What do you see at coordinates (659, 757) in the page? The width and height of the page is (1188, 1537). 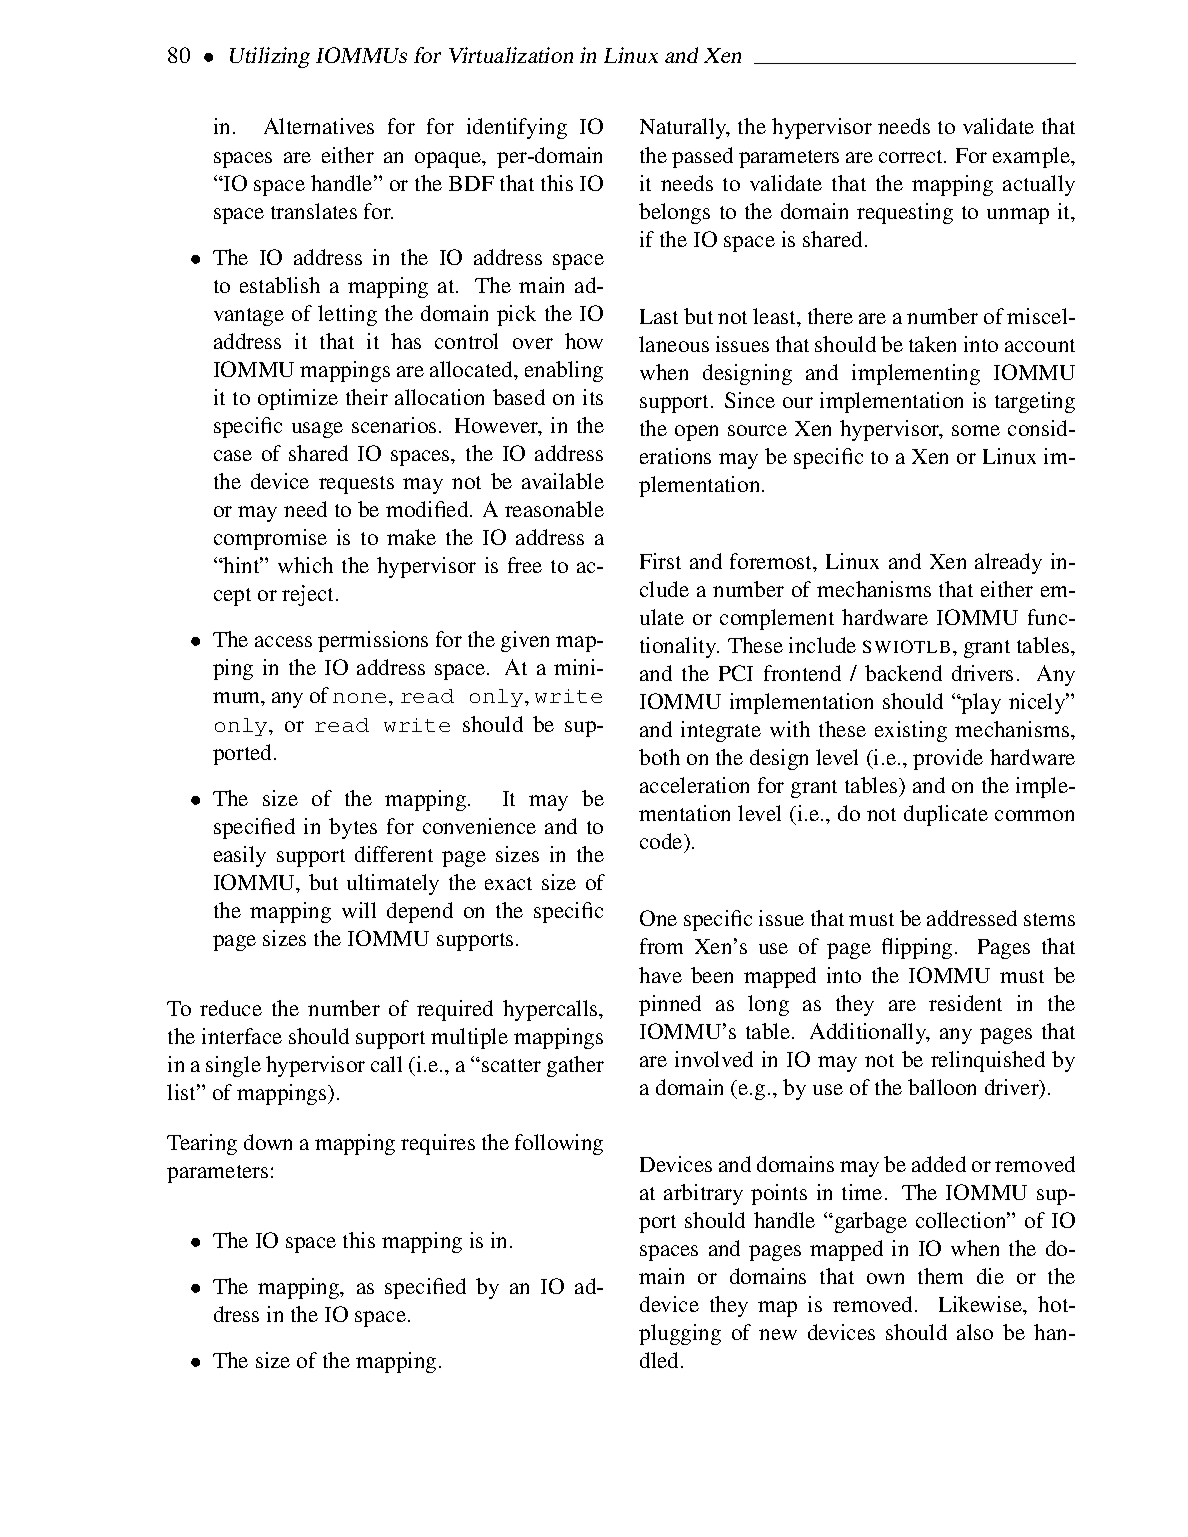 I see `both` at bounding box center [659, 757].
